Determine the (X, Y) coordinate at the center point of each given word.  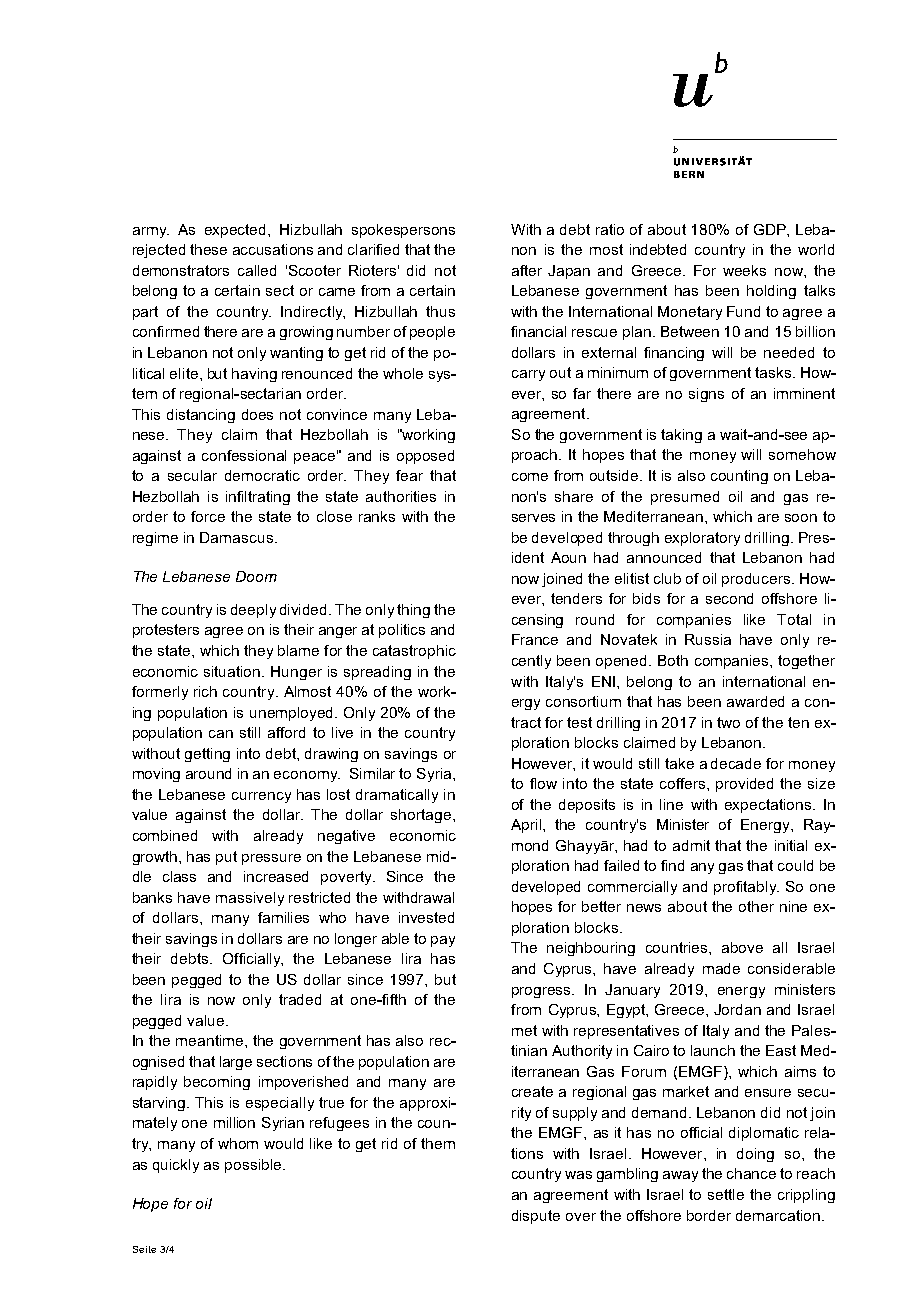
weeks (744, 270)
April (527, 826)
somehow (802, 454)
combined (165, 835)
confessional (244, 455)
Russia (708, 639)
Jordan (737, 1009)
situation (233, 671)
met (524, 1030)
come (530, 477)
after (527, 270)
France (535, 639)
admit (691, 845)
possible (254, 1166)
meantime (211, 1040)
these (208, 249)
